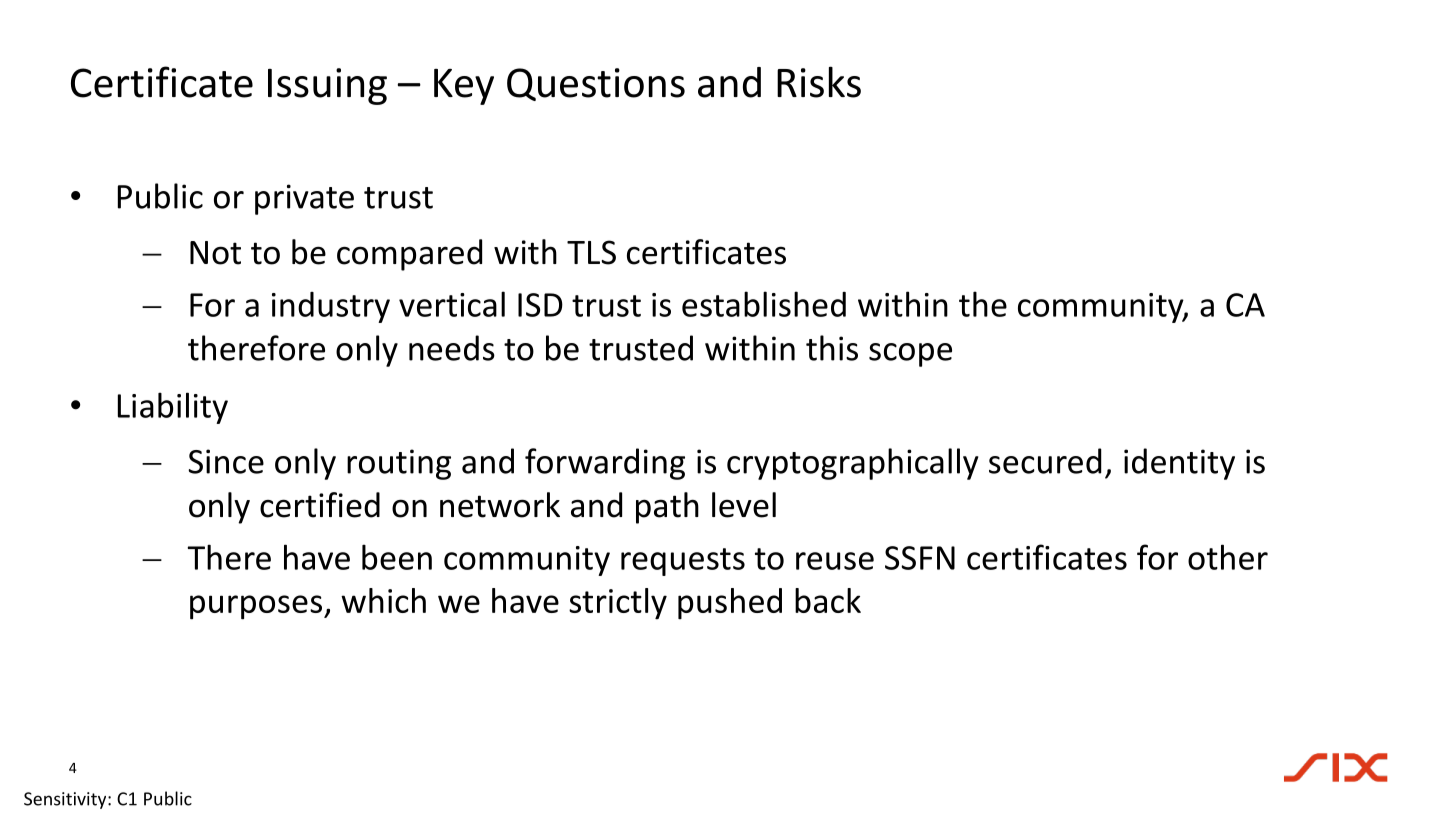 Image resolution: width=1456 pixels, height=819 pixels. What do you see at coordinates (605, 464) in the page?
I see `forwarding` at bounding box center [605, 464].
